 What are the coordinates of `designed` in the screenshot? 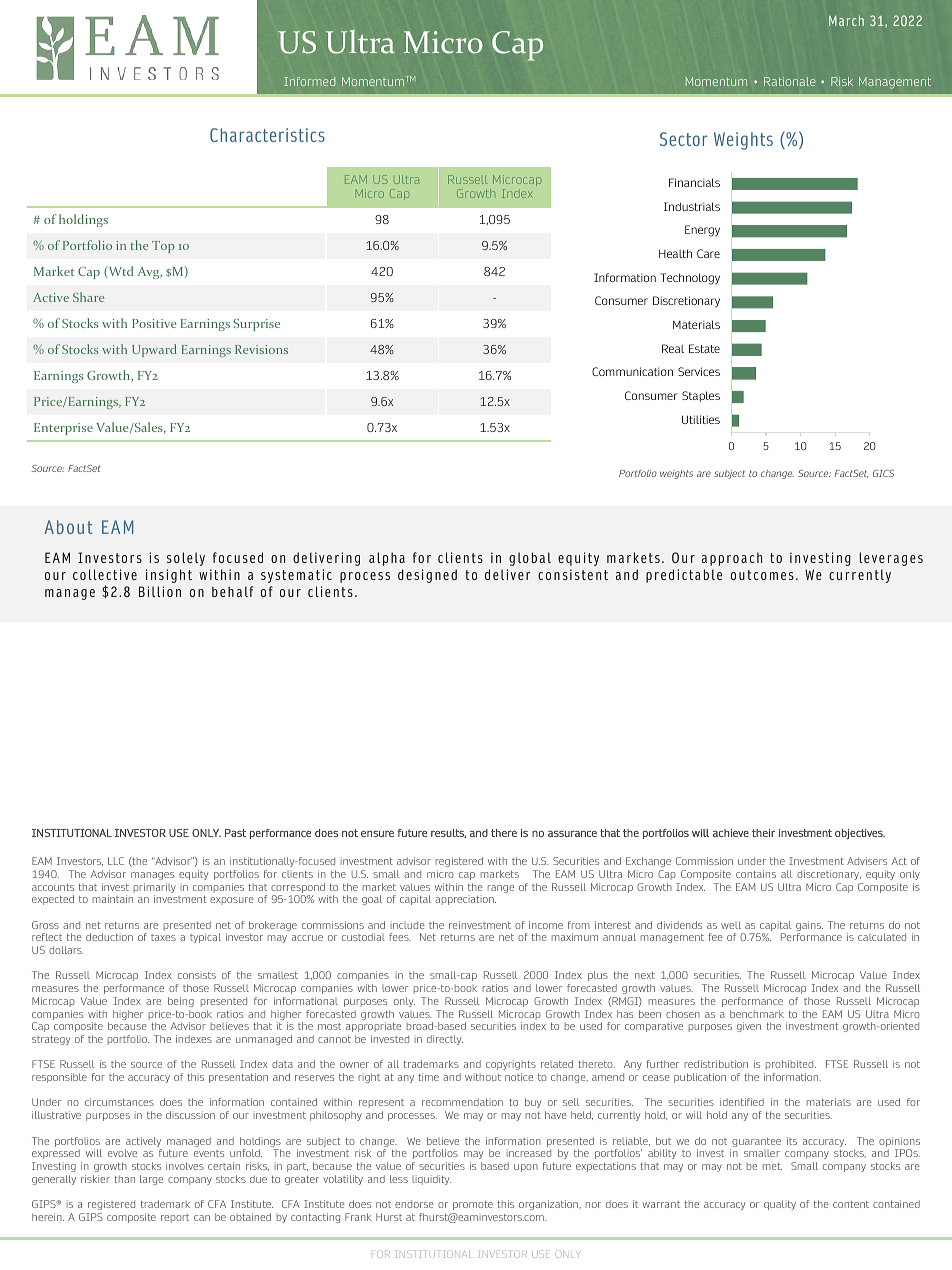 It's located at (427, 576).
